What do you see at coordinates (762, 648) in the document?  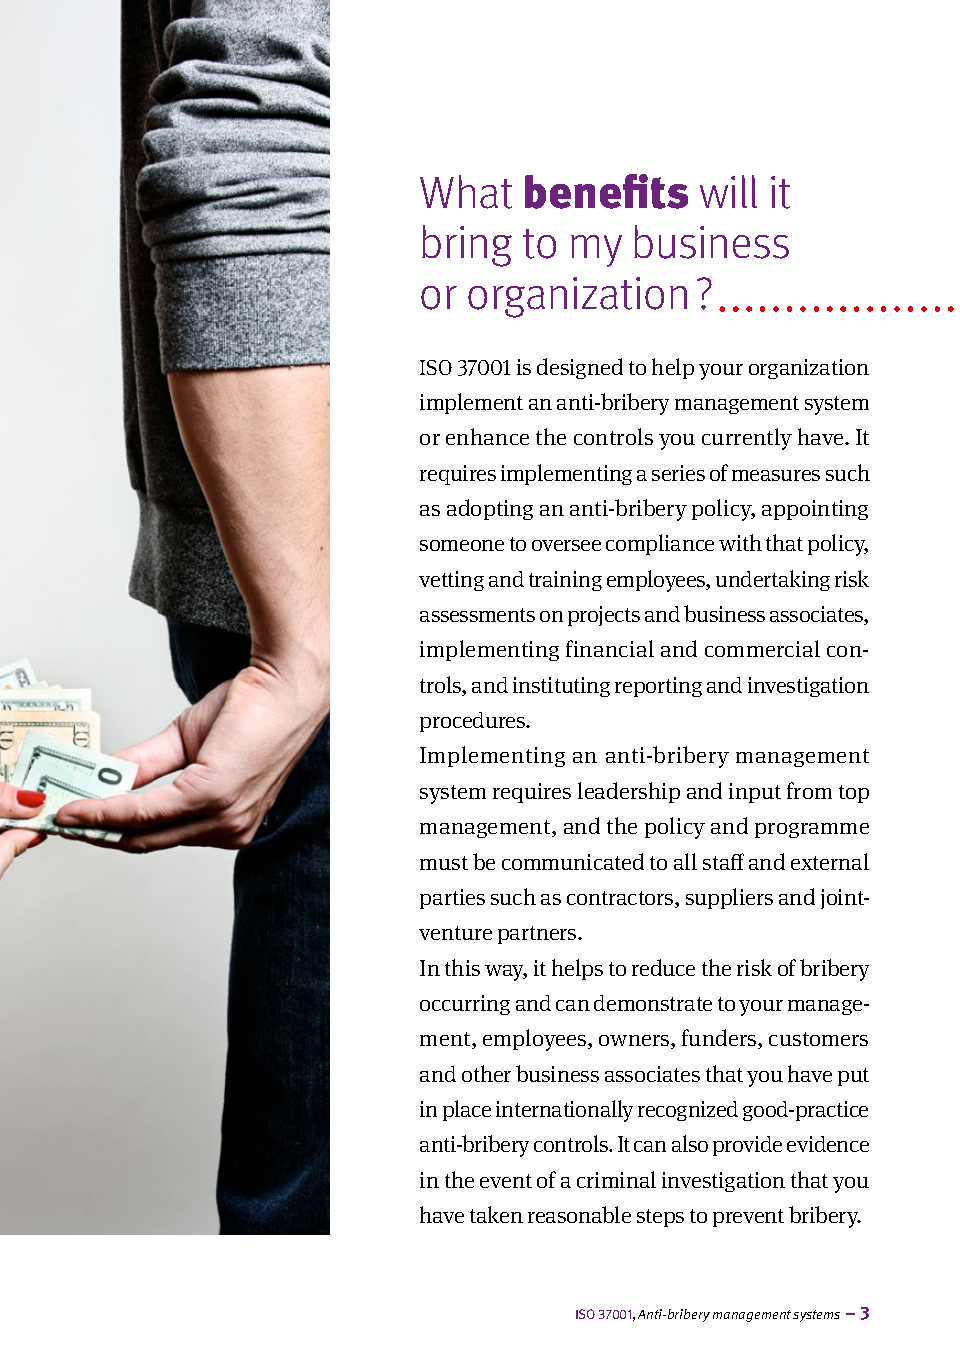 I see `commercial` at bounding box center [762, 648].
